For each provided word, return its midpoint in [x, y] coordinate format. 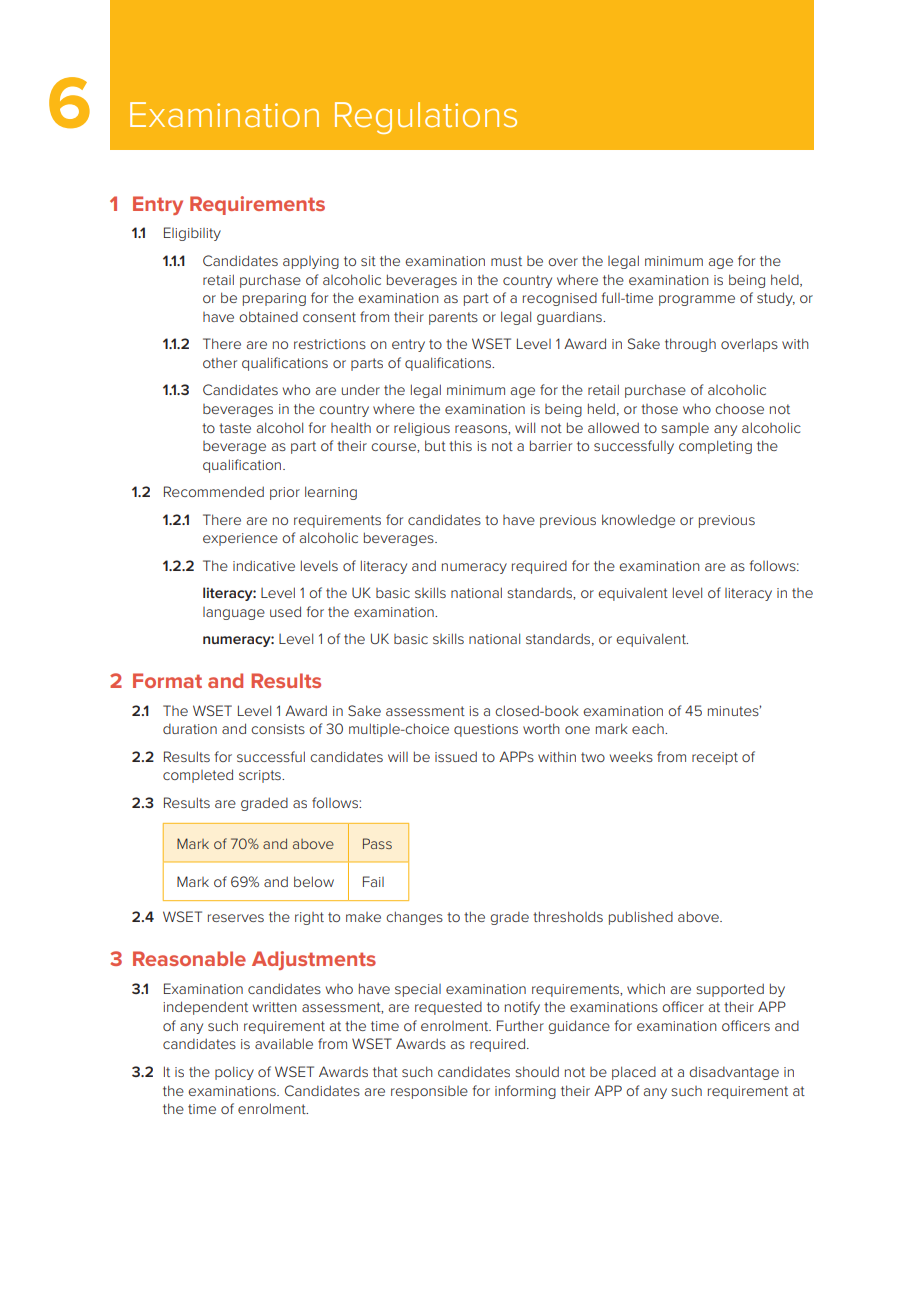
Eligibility [192, 234]
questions [486, 730]
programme [697, 300]
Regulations [426, 118]
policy [234, 1073]
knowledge [638, 521]
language [234, 613]
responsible [429, 1092]
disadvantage [734, 1073]
